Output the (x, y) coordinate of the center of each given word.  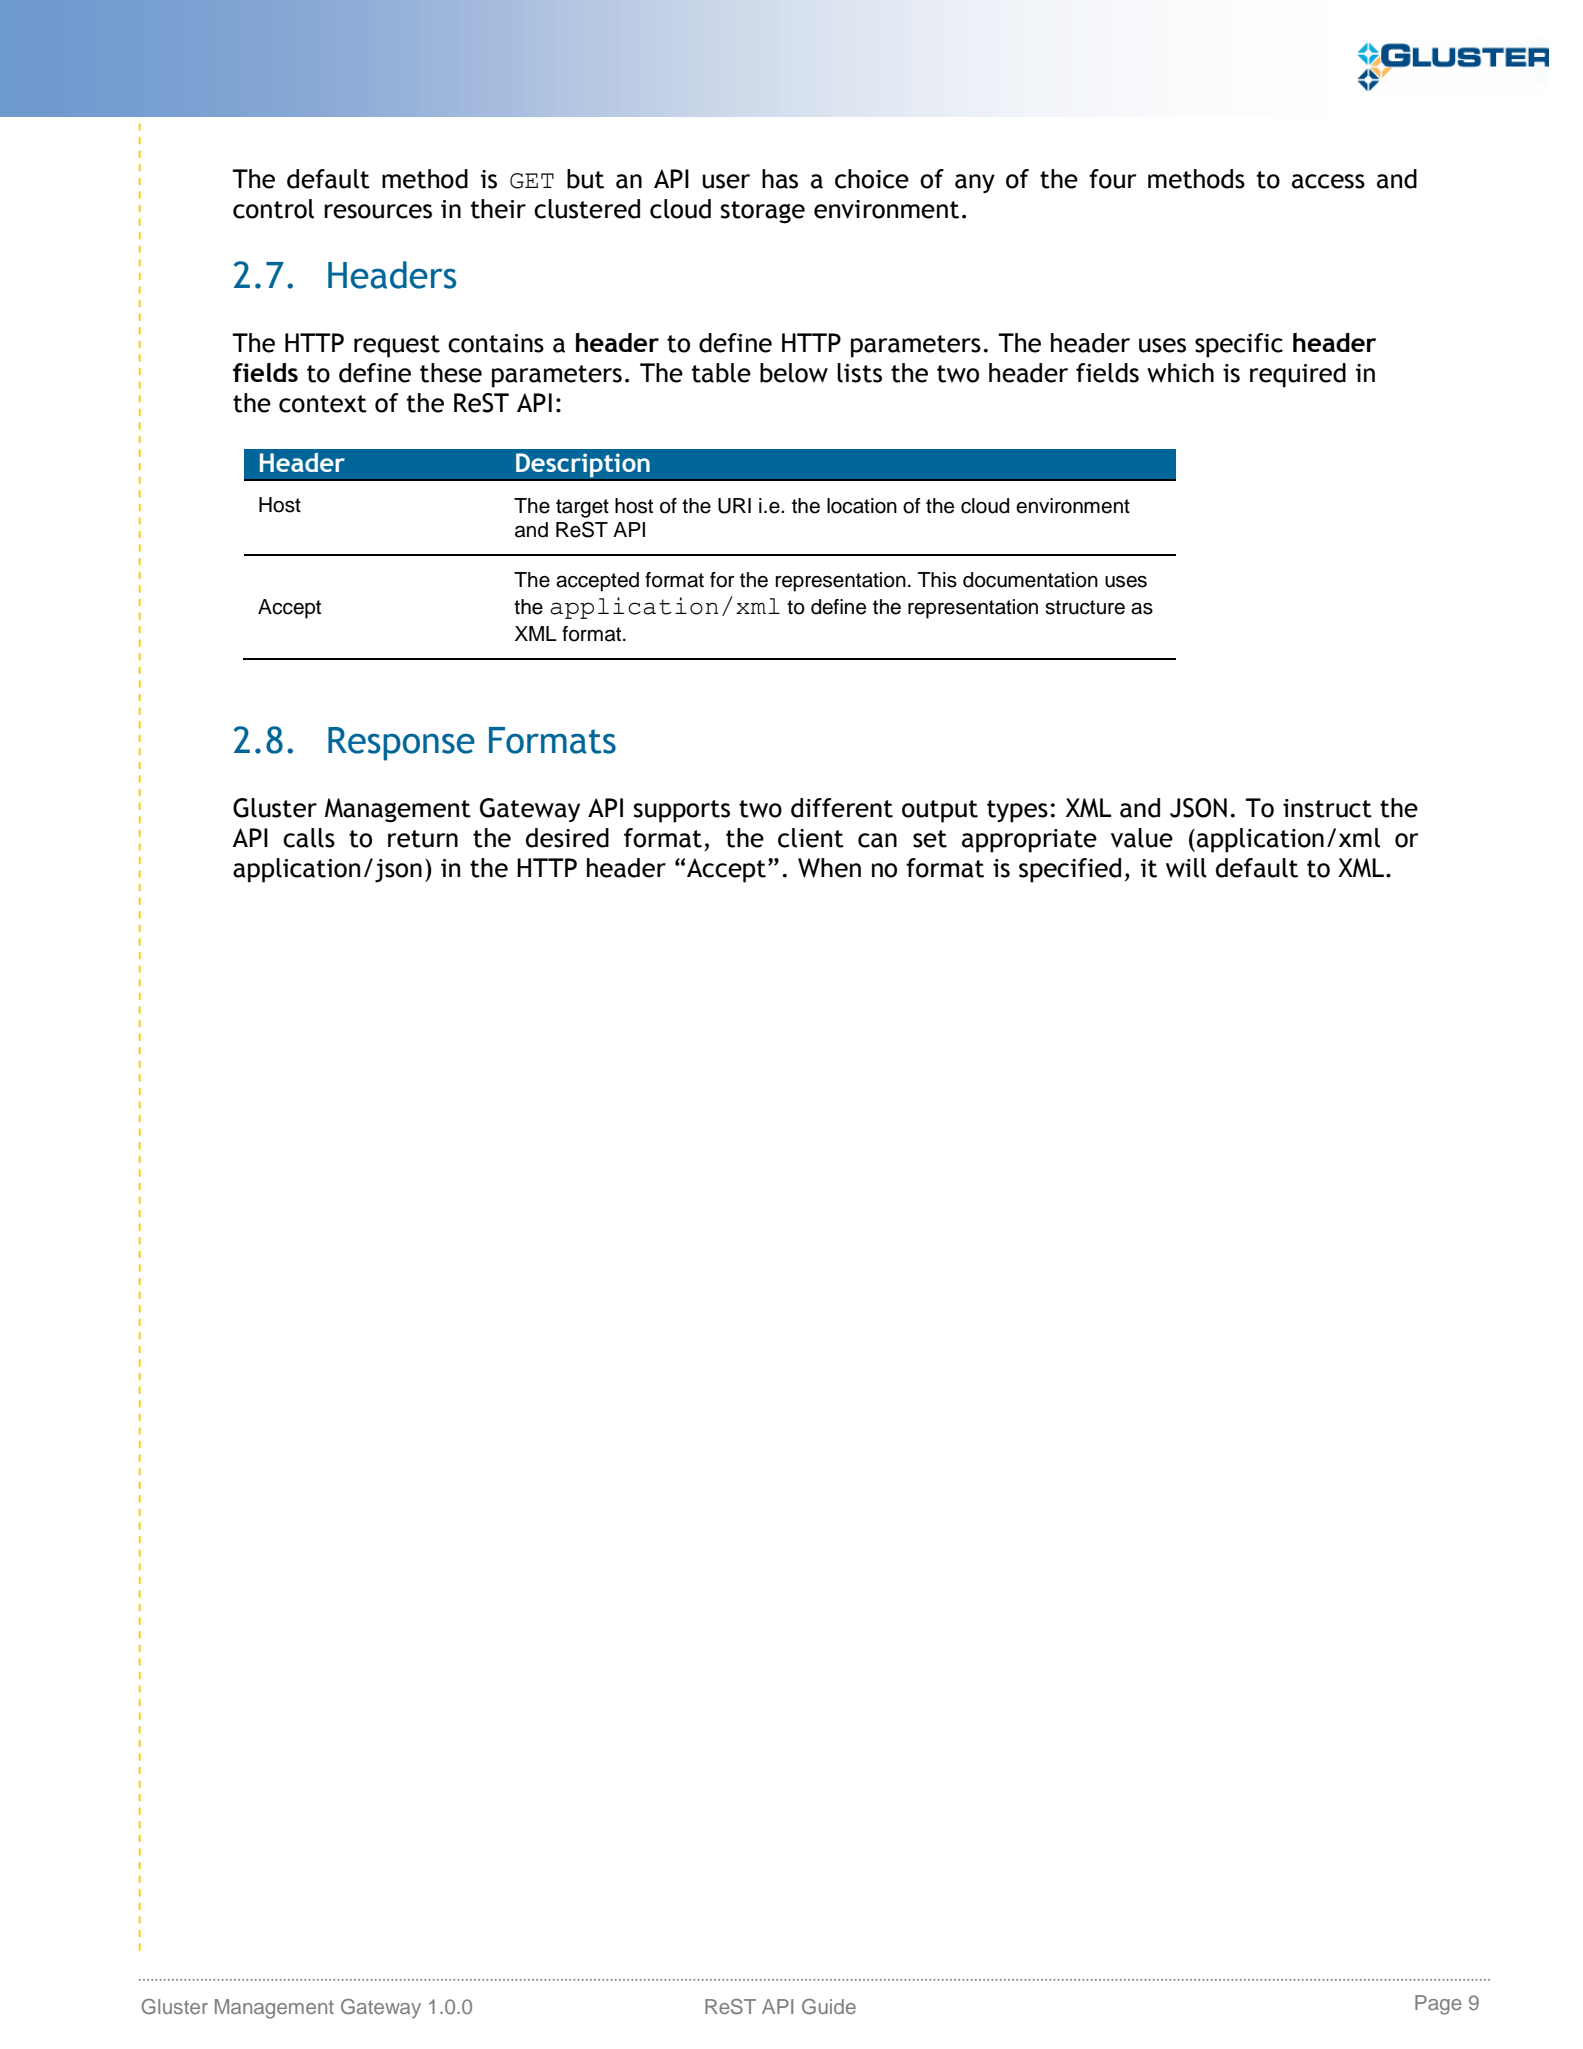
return (423, 839)
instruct (1327, 808)
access (1328, 181)
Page (1438, 2005)
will (1186, 868)
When (829, 868)
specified (1070, 870)
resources (378, 211)
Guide (829, 2007)
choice (872, 179)
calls (309, 838)
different (842, 808)
